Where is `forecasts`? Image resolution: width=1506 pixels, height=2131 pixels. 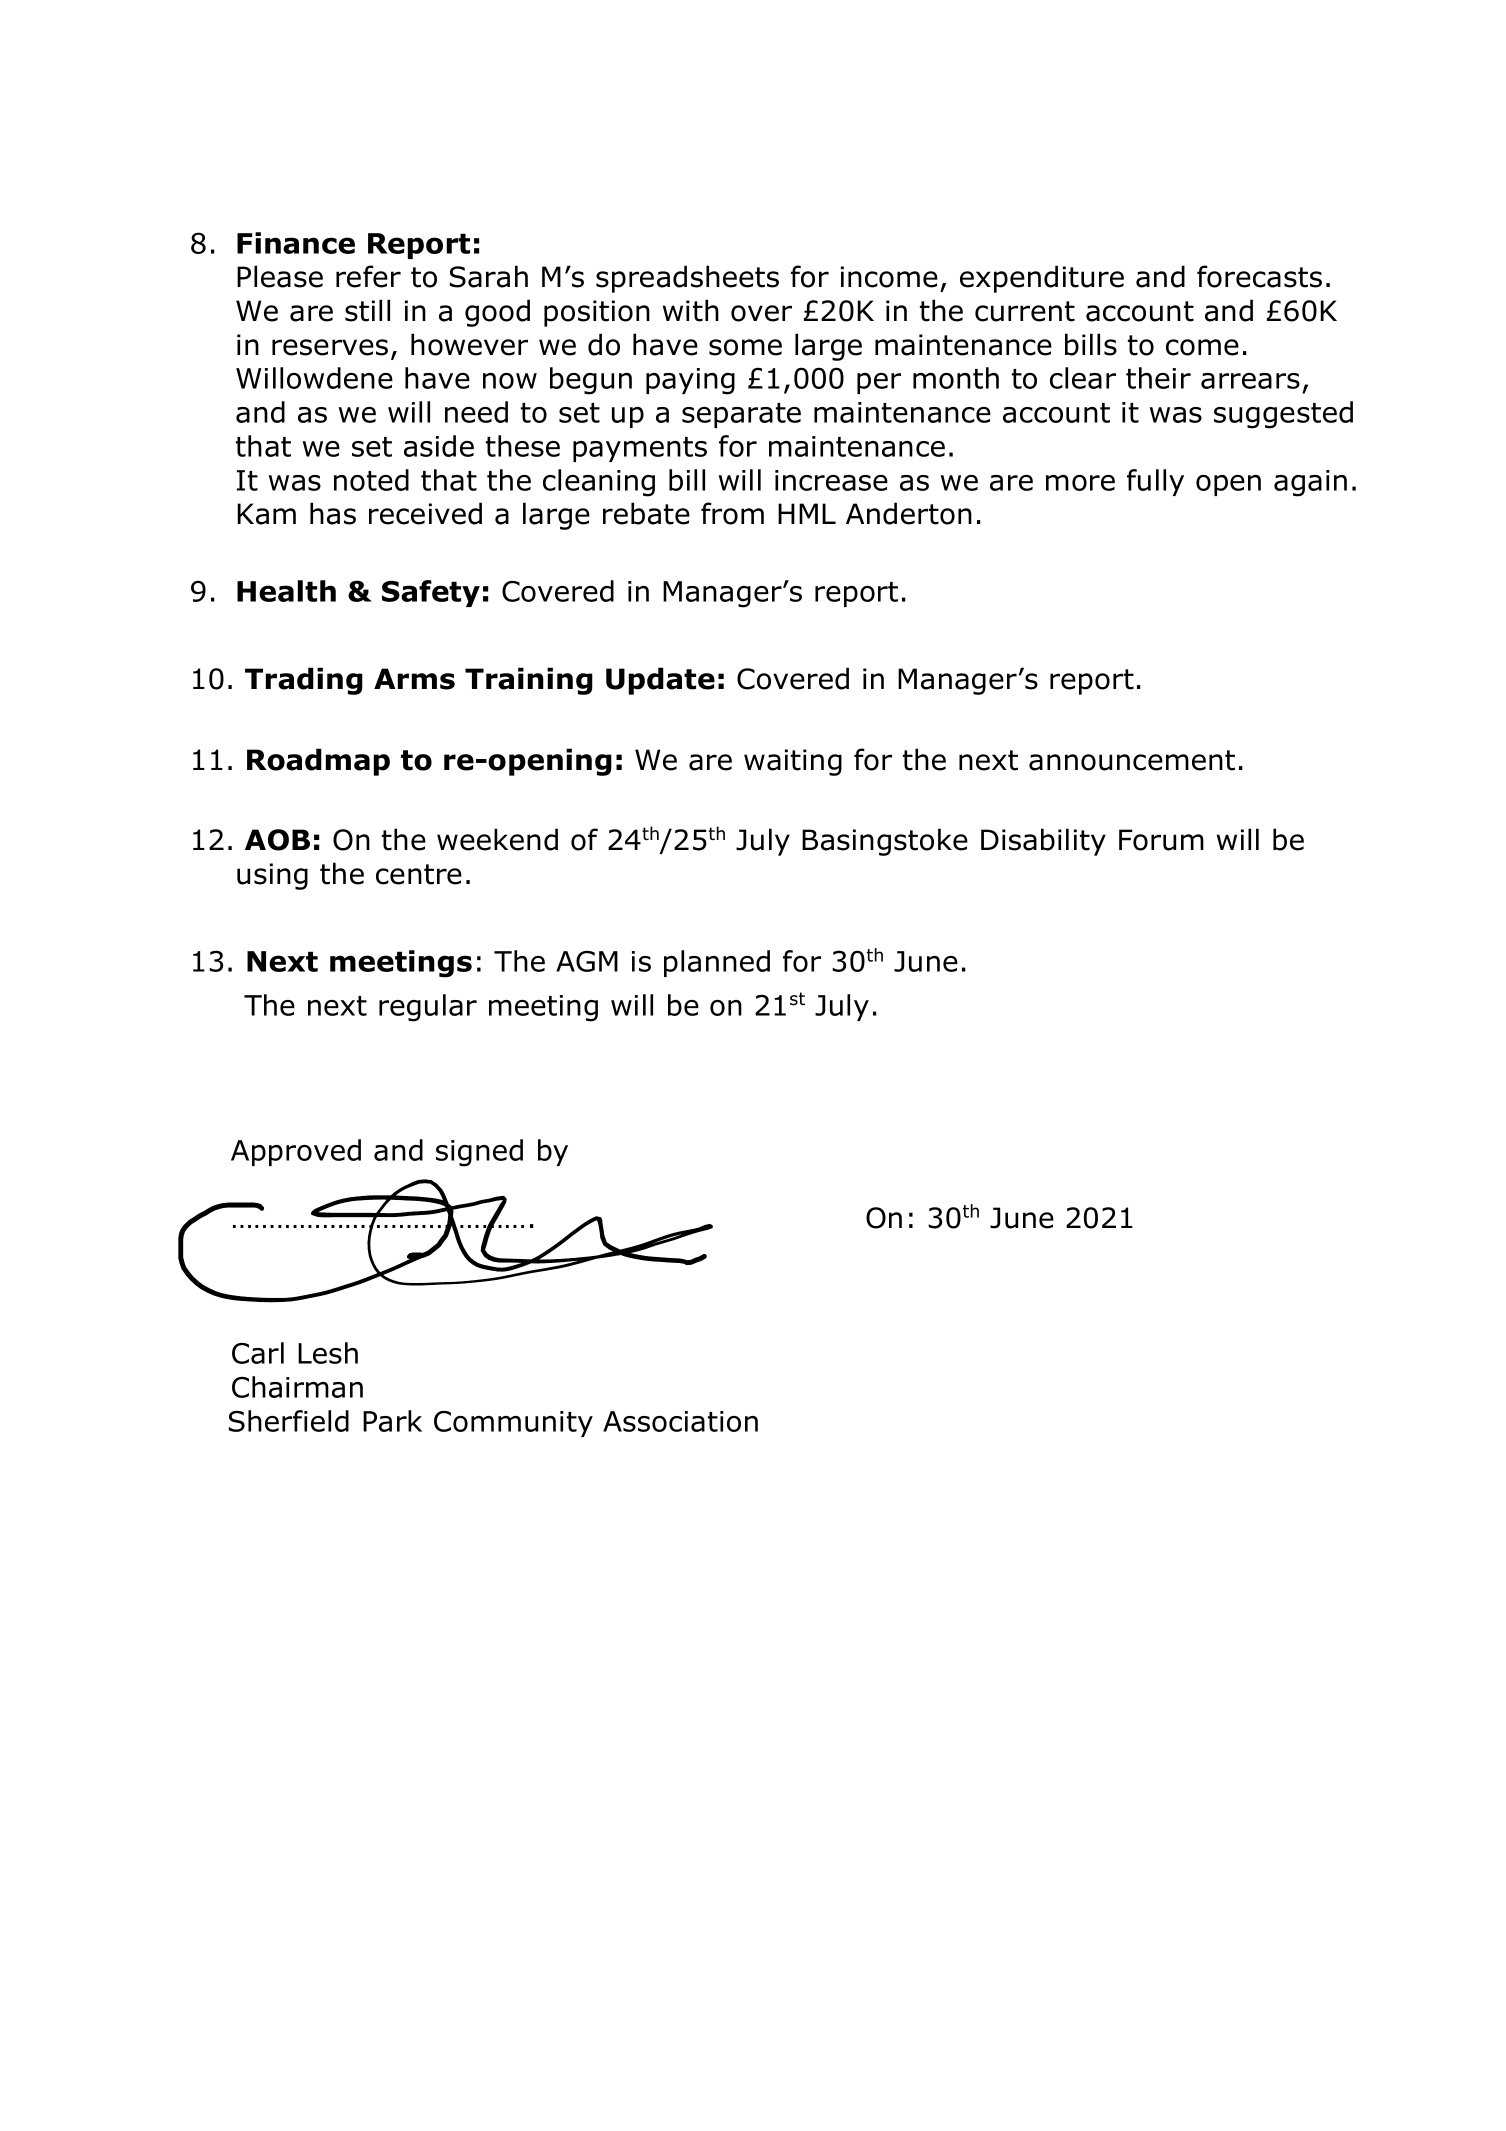 forecasts is located at coordinates (1259, 276).
